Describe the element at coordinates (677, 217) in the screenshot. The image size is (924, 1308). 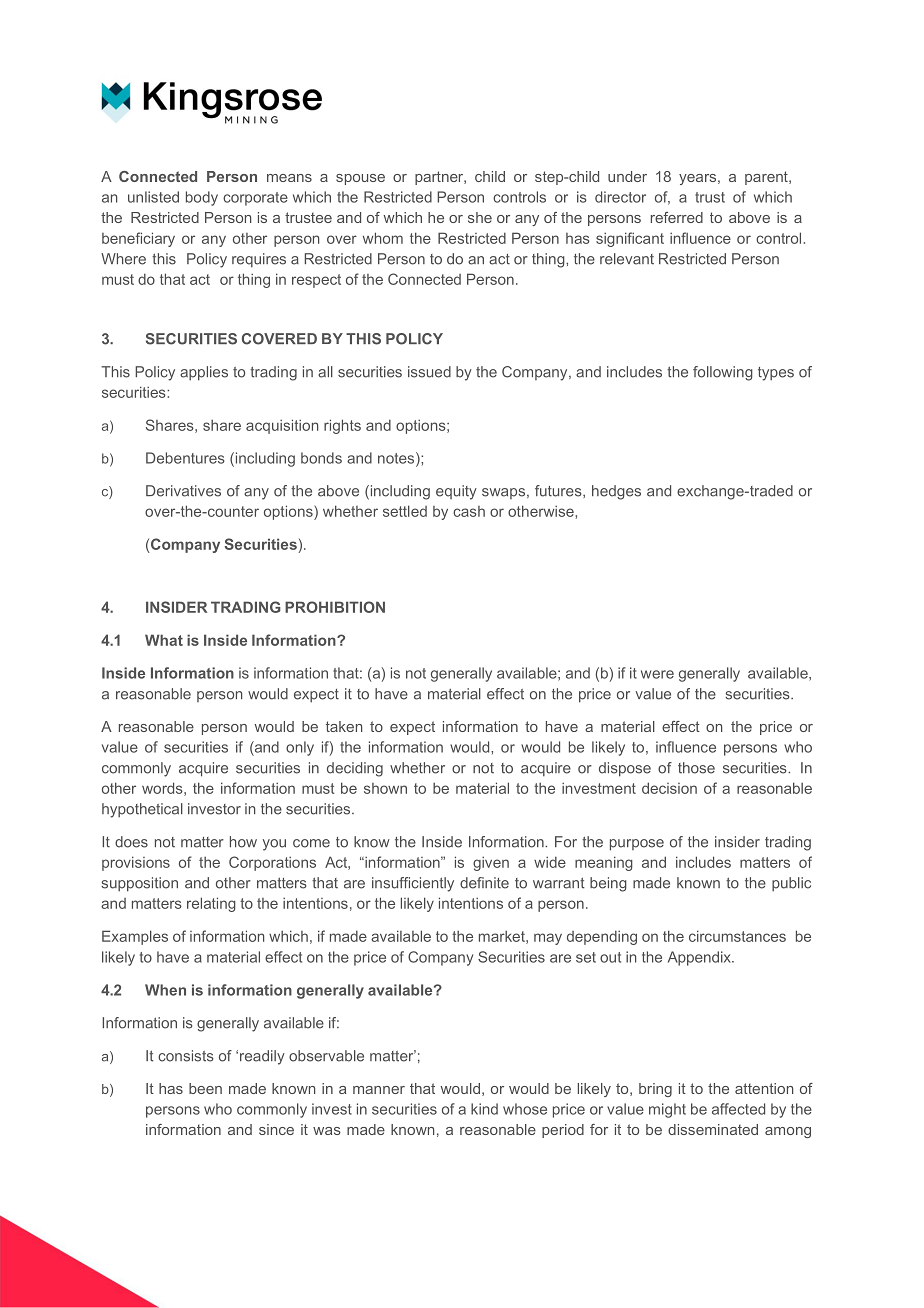
I see `referred` at that location.
